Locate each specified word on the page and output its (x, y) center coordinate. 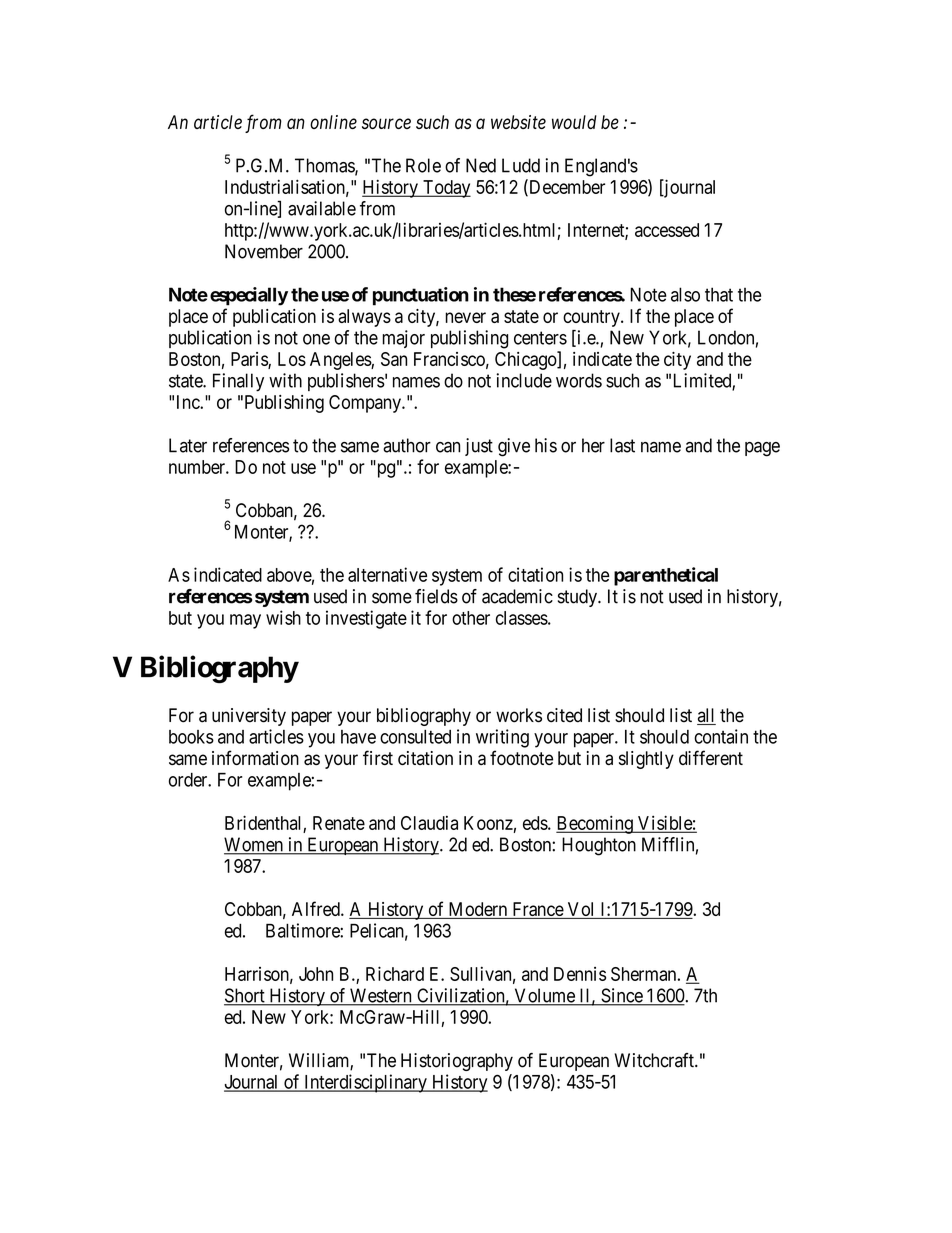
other (471, 618)
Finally (238, 382)
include (524, 380)
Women (254, 845)
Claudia (429, 823)
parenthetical (666, 576)
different (711, 757)
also (685, 294)
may (245, 621)
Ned (481, 165)
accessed (667, 230)
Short (245, 996)
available (322, 208)
